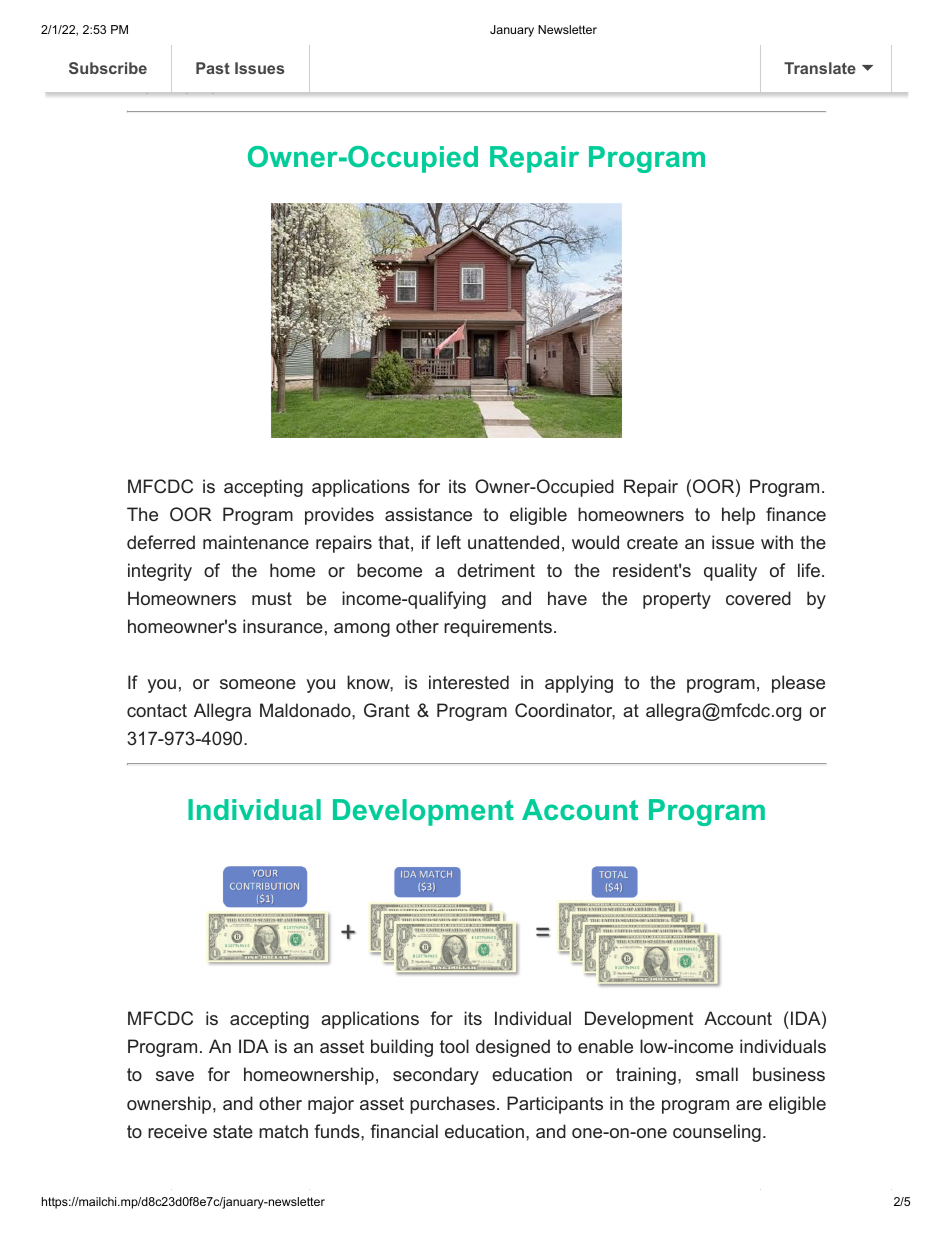 This page has height=1233, width=952. What do you see at coordinates (213, 68) in the page?
I see `Past` at bounding box center [213, 68].
